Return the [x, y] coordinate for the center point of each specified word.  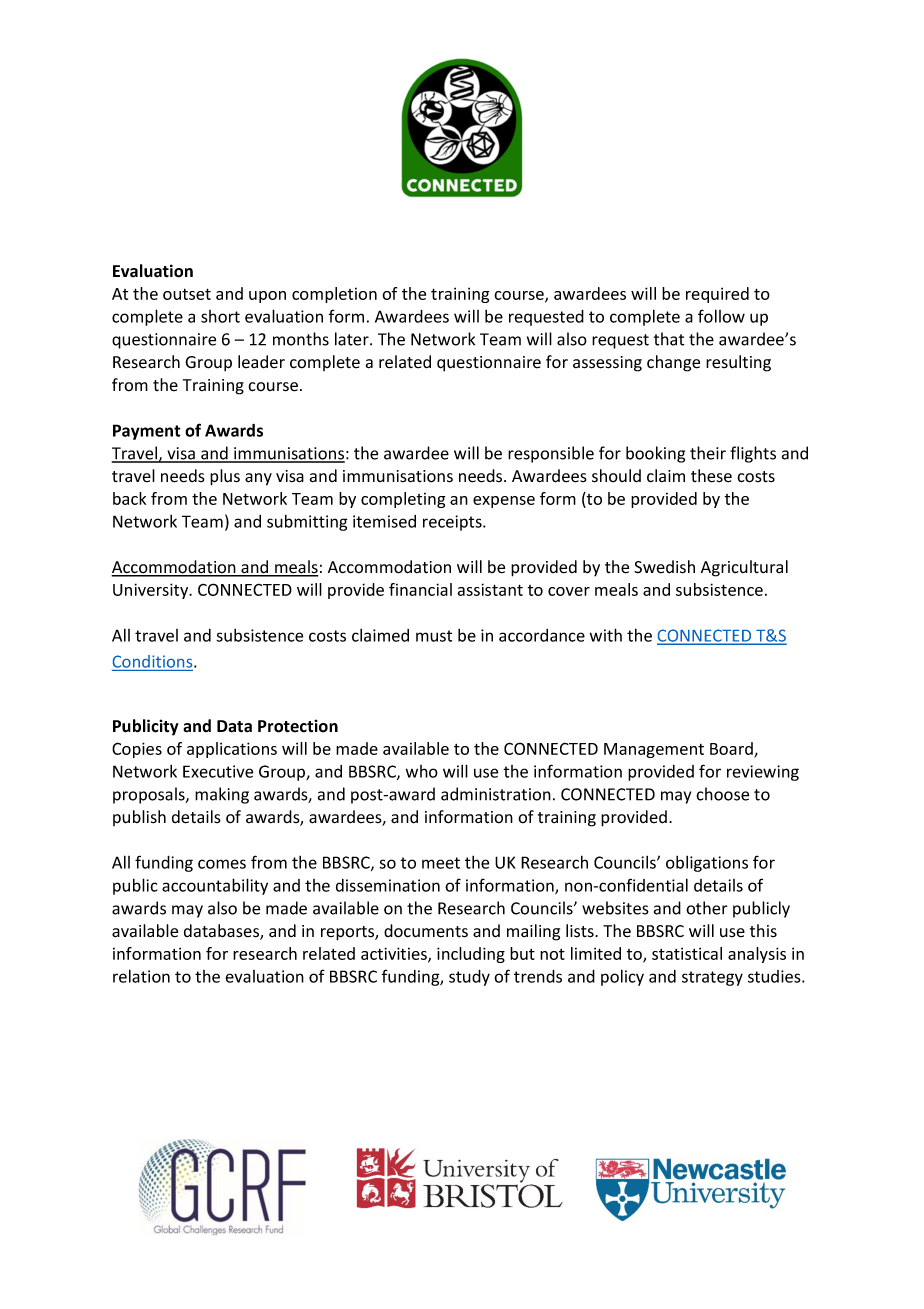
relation [141, 976]
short [220, 316]
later [353, 339]
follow [721, 316]
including [471, 955]
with [606, 635]
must [434, 636]
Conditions [154, 661]
